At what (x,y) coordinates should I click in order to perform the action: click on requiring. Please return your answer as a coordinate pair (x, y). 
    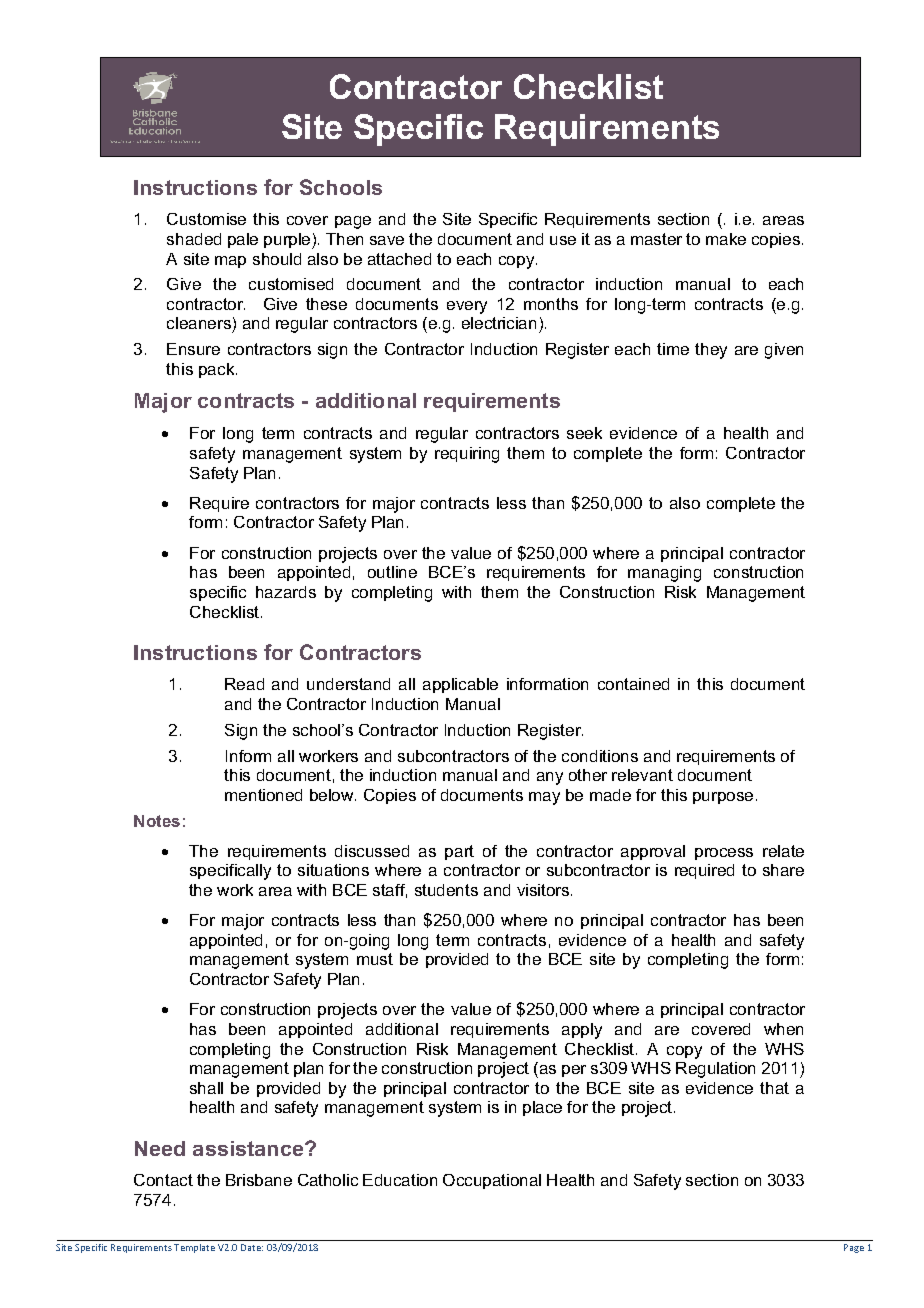
    Looking at the image, I should click on (467, 455).
